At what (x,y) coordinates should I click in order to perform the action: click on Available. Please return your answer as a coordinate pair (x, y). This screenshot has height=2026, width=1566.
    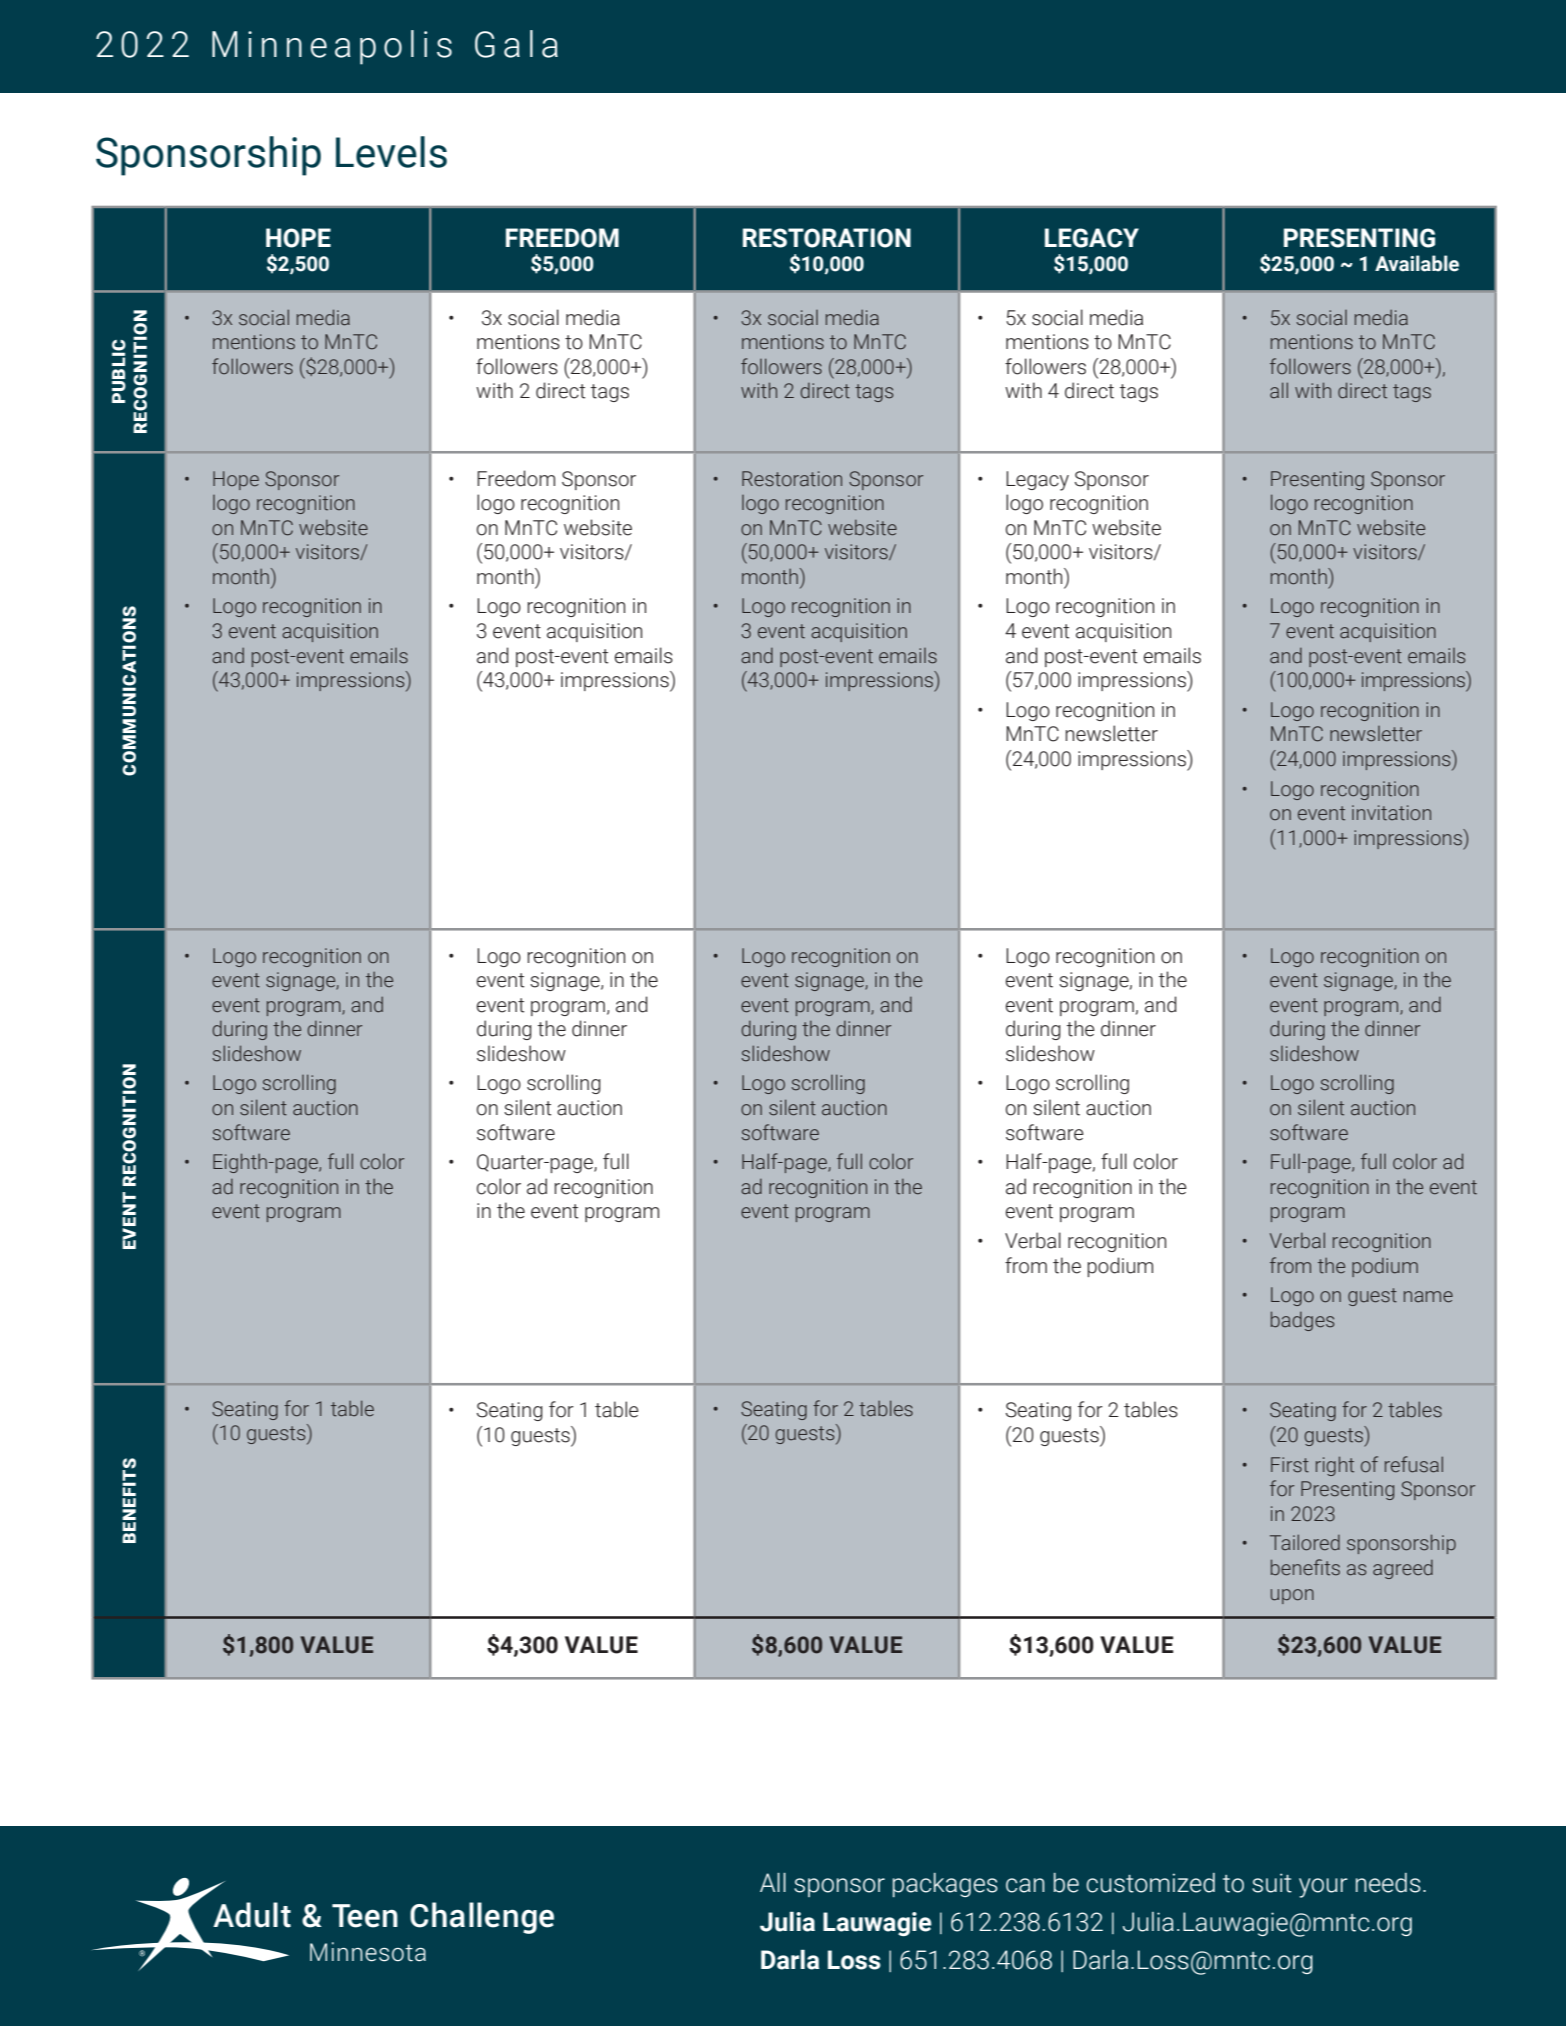
    Looking at the image, I should click on (1417, 263).
